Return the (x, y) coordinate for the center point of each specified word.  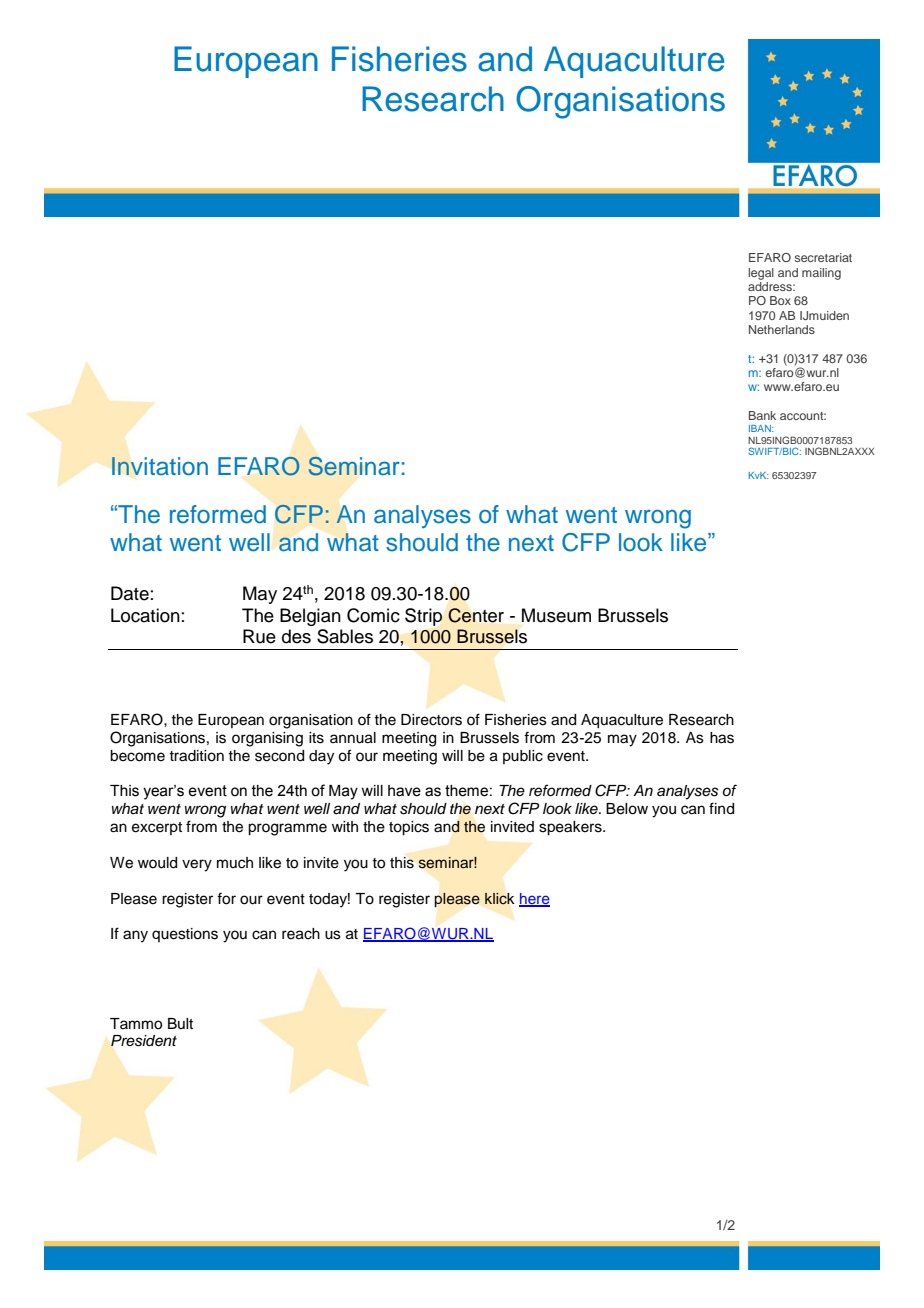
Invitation (160, 466)
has (722, 738)
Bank (762, 415)
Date (130, 593)
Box (780, 300)
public (523, 757)
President (144, 1041)
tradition (196, 756)
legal (761, 274)
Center (476, 615)
